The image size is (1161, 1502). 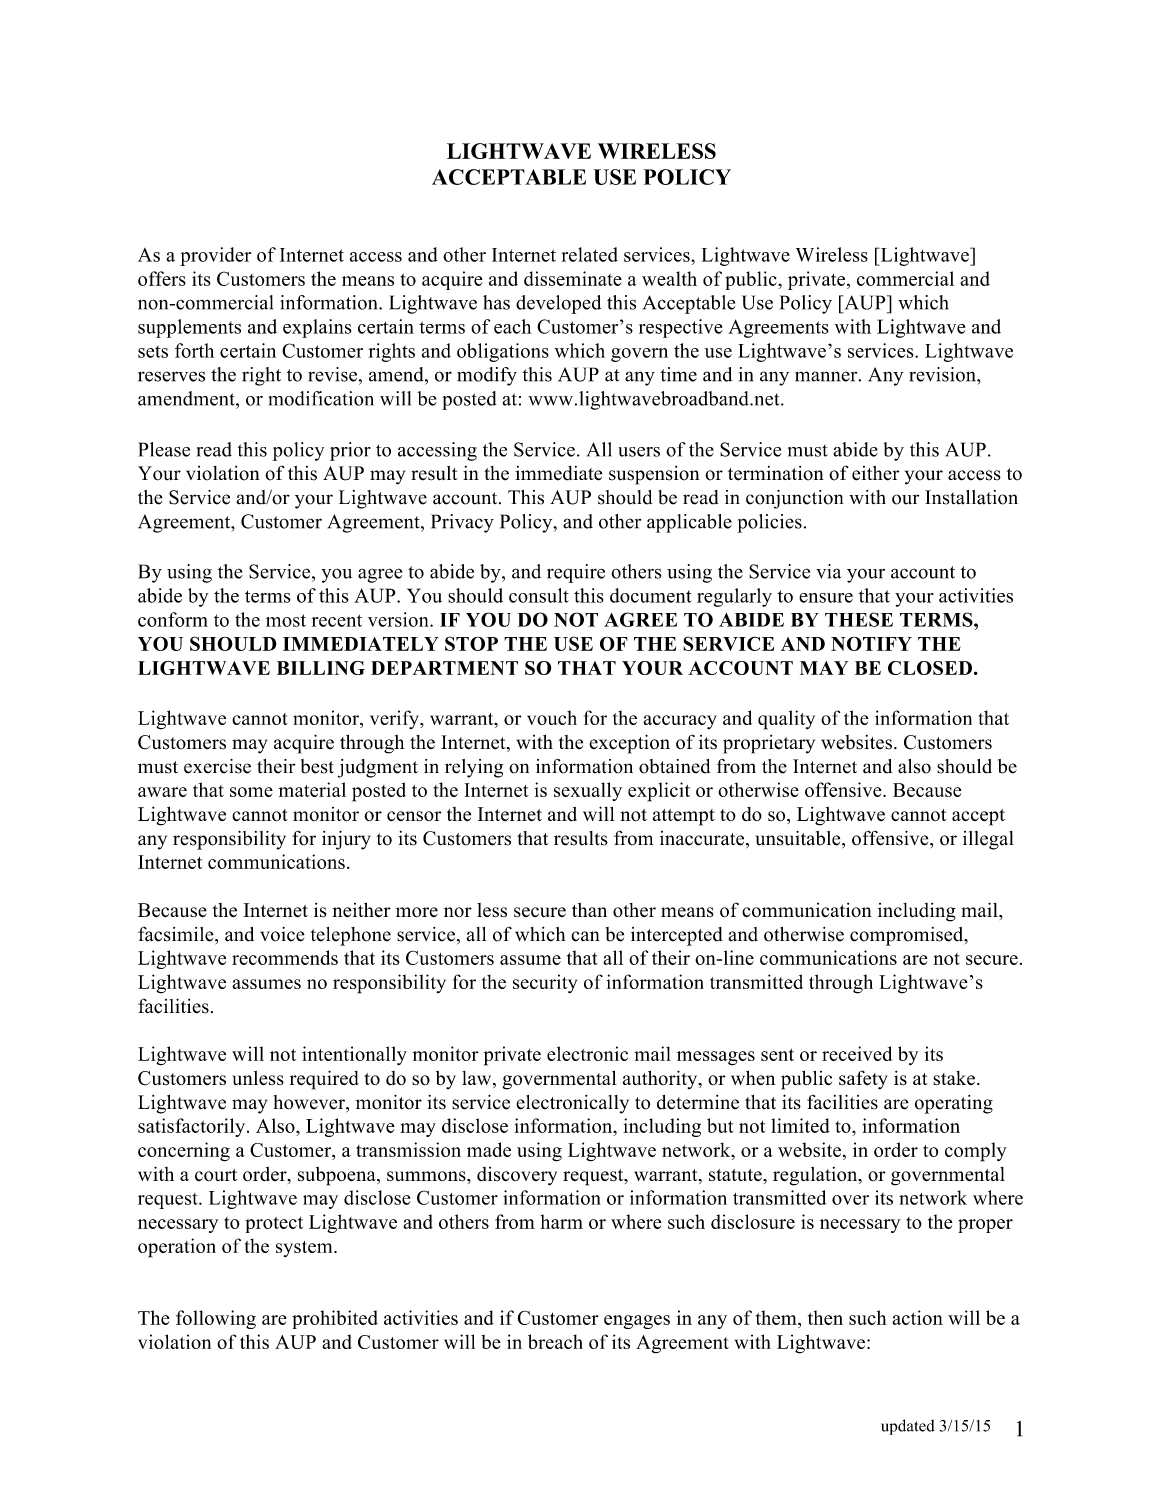 What do you see at coordinates (637, 1322) in the document?
I see `engages` at bounding box center [637, 1322].
